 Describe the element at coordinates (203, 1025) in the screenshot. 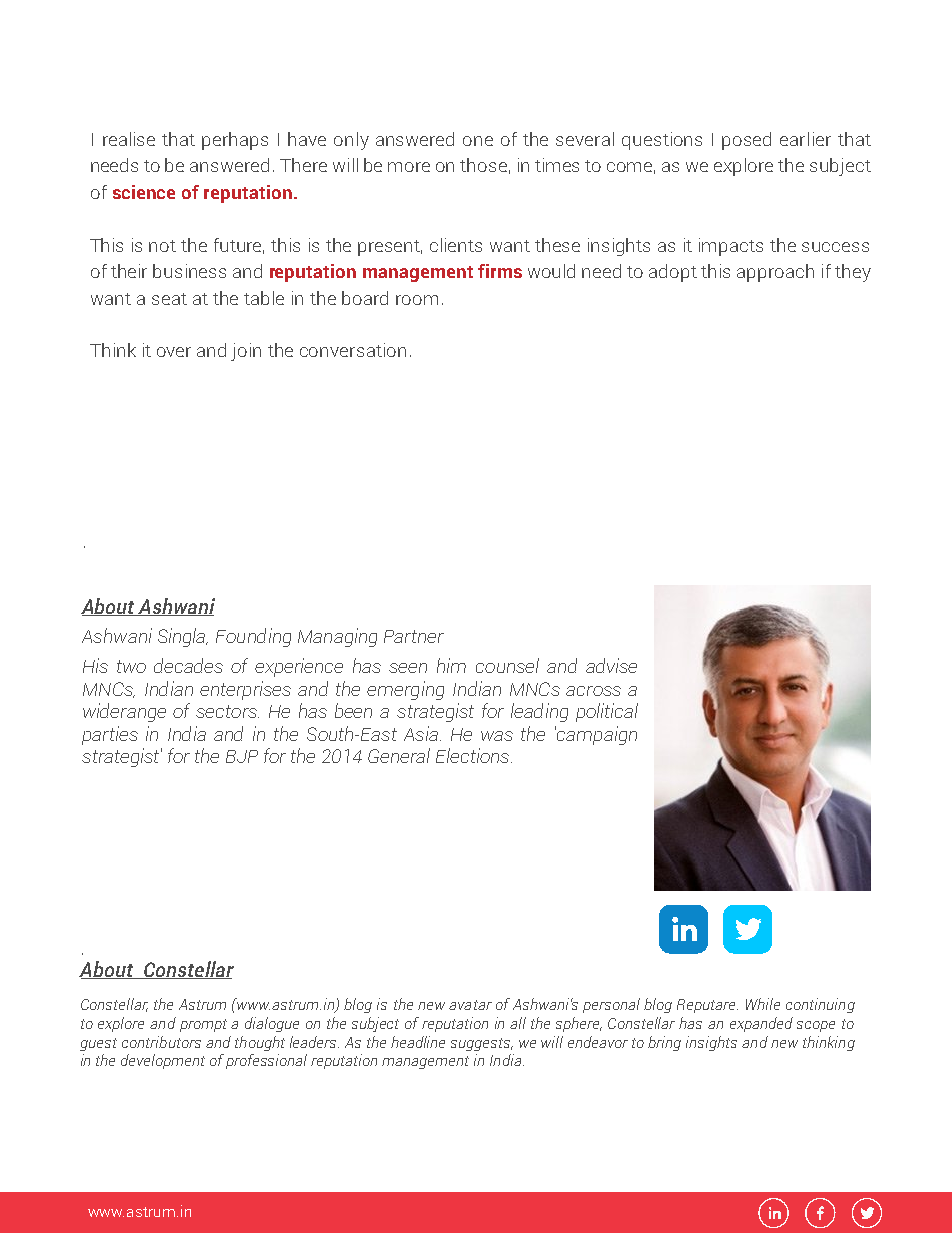

I see `prompt` at that location.
